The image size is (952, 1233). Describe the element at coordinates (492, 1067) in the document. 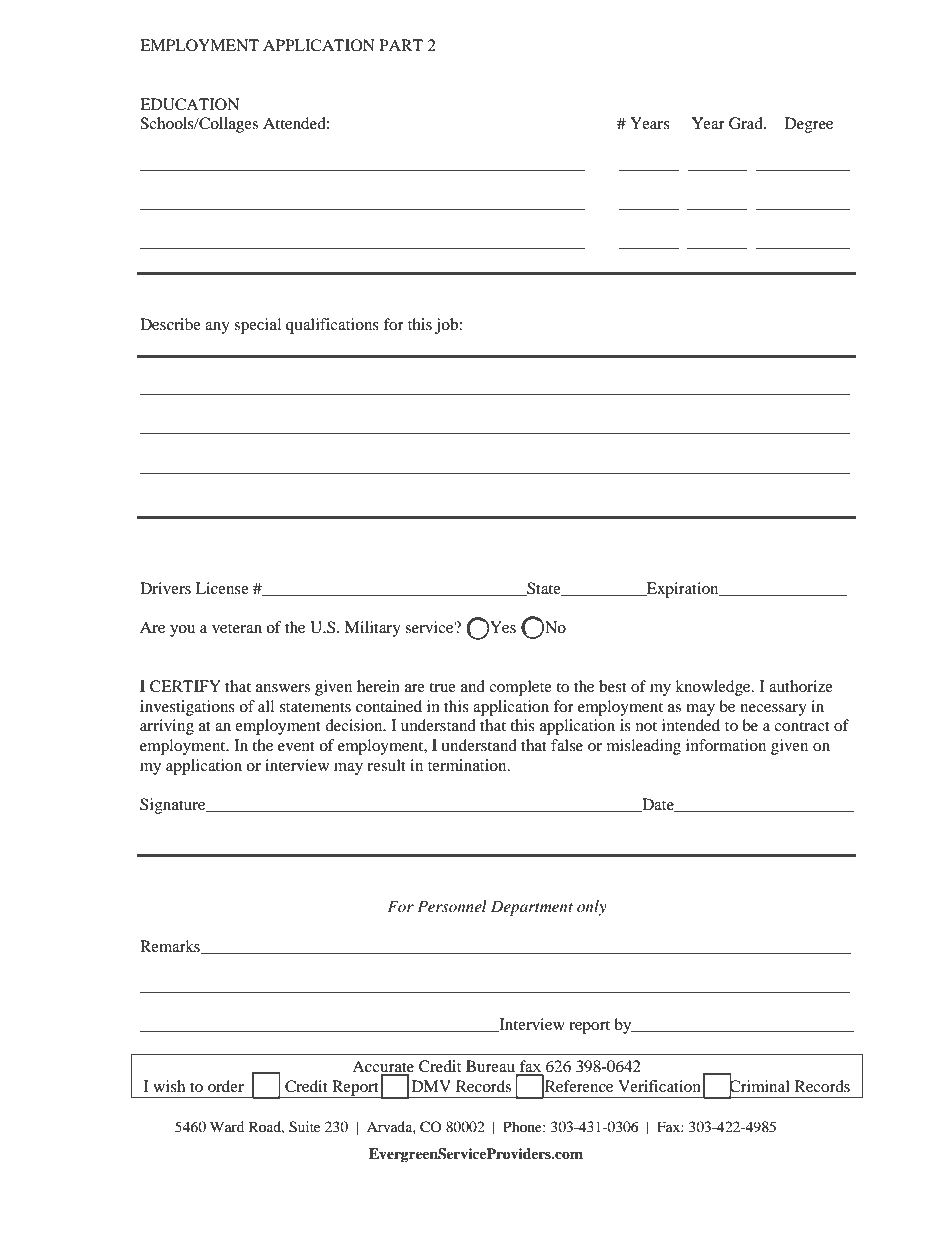

I see `Bureau` at that location.
